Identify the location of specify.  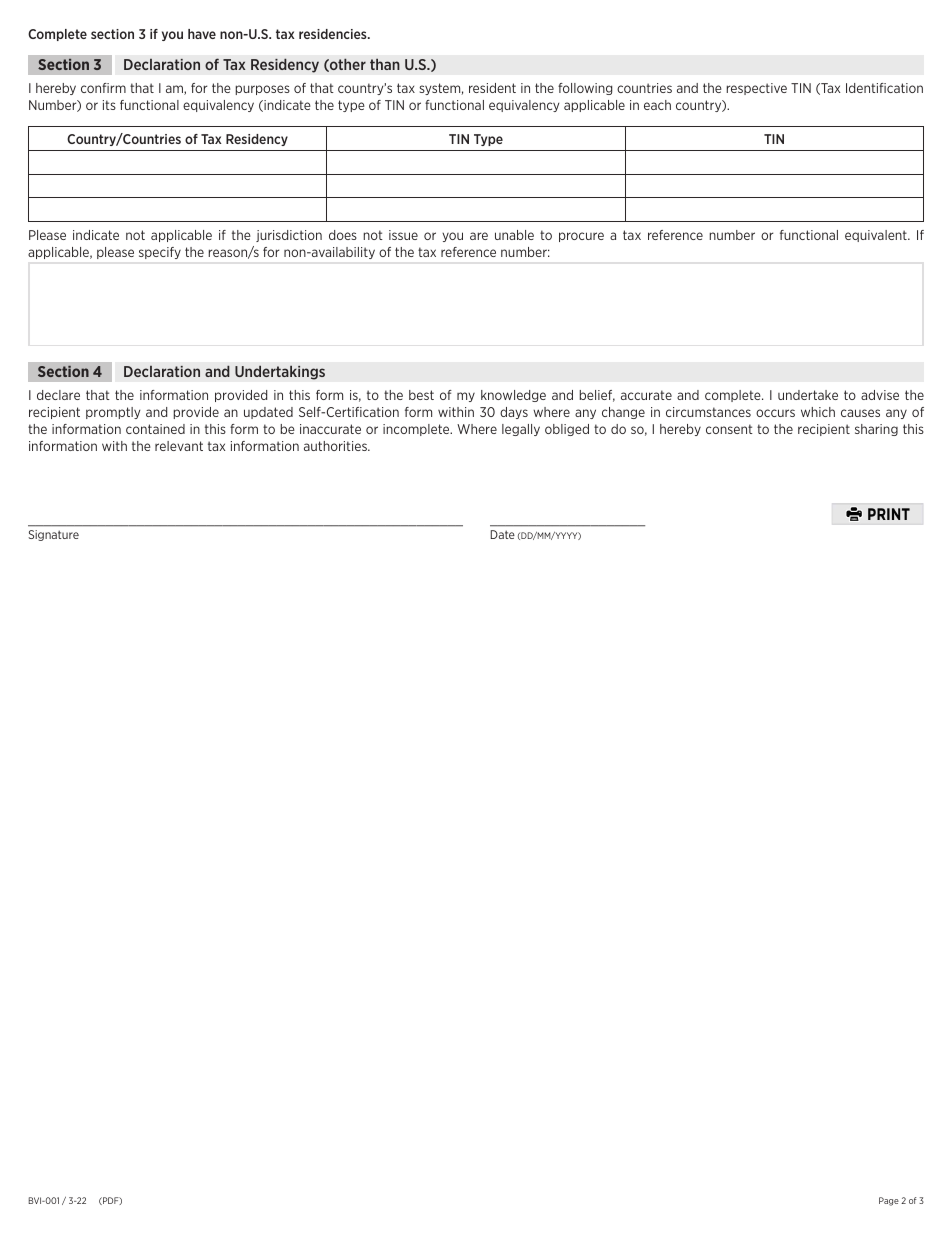
(160, 253).
